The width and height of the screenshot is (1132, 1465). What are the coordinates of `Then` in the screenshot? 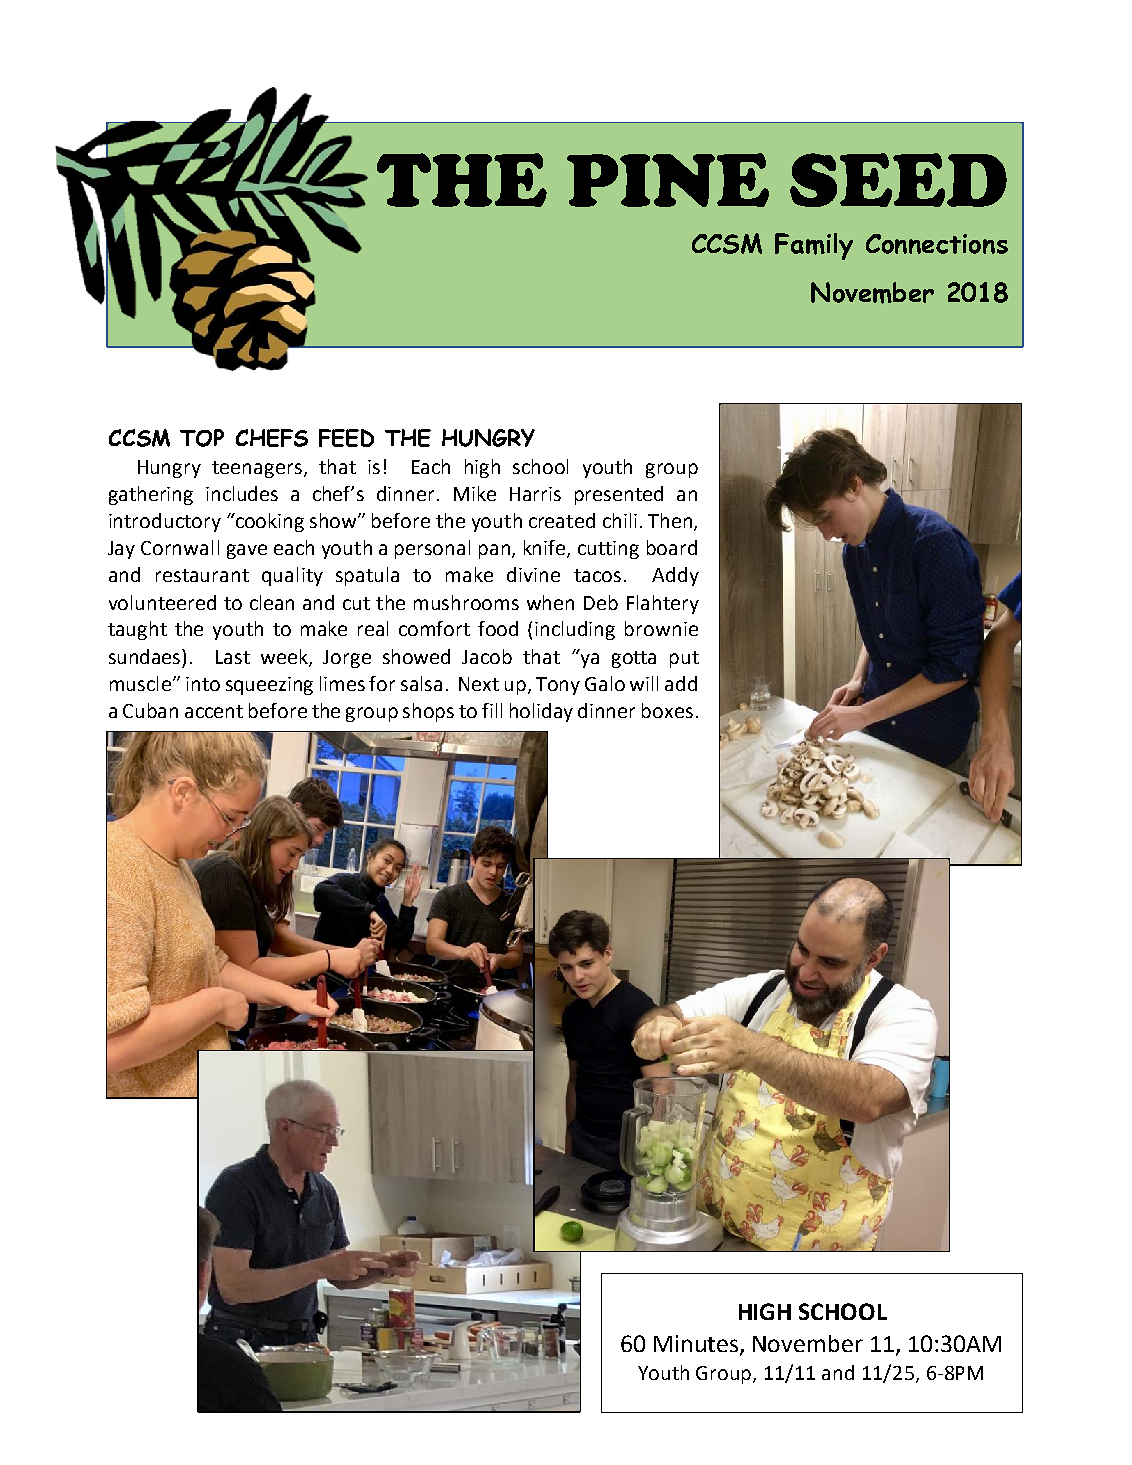 It's located at (670, 520).
